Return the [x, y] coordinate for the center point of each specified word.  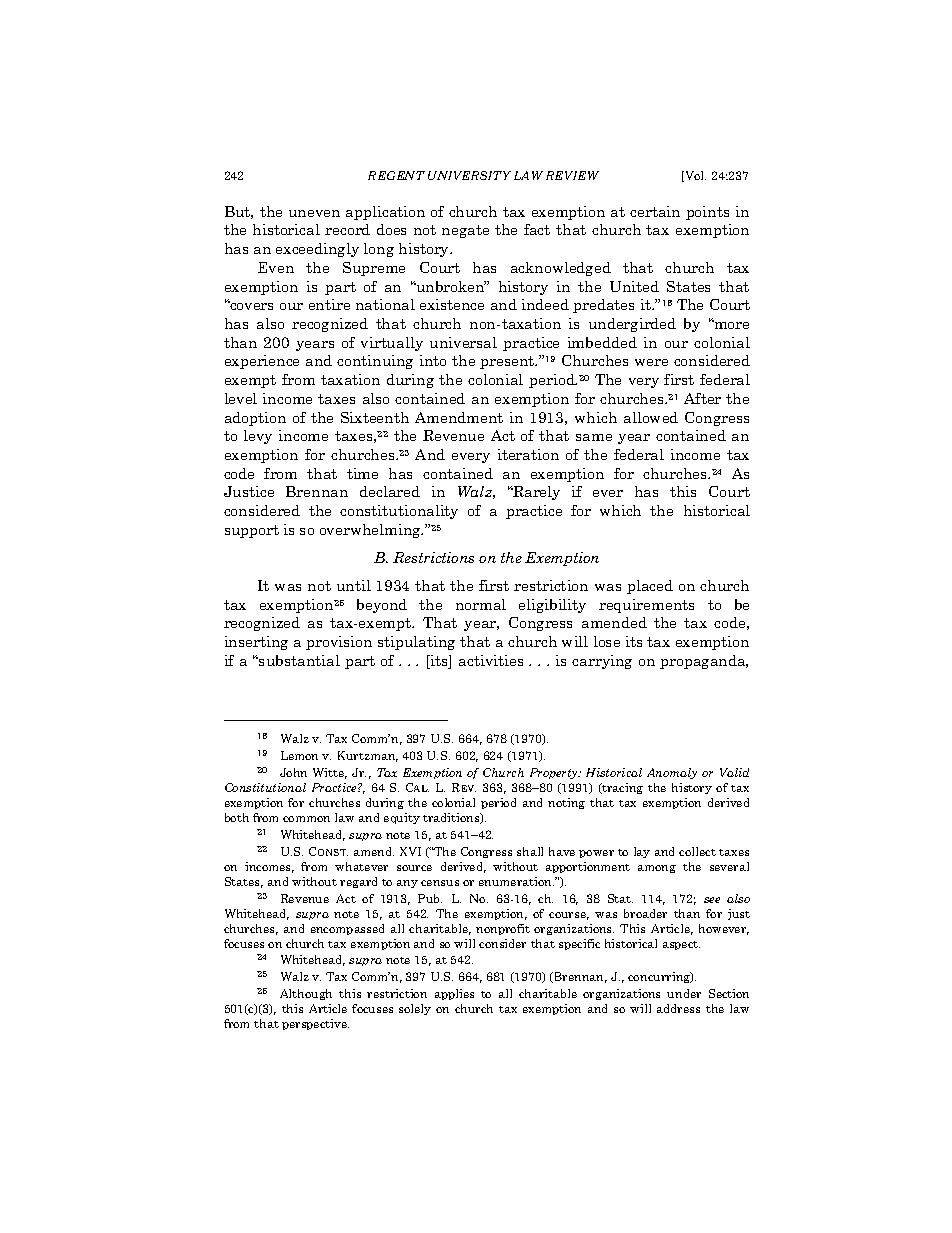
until [354, 585]
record [347, 229]
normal [481, 604]
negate [465, 231]
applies [454, 994]
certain [655, 211]
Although [306, 994]
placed [650, 587]
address [678, 1008]
